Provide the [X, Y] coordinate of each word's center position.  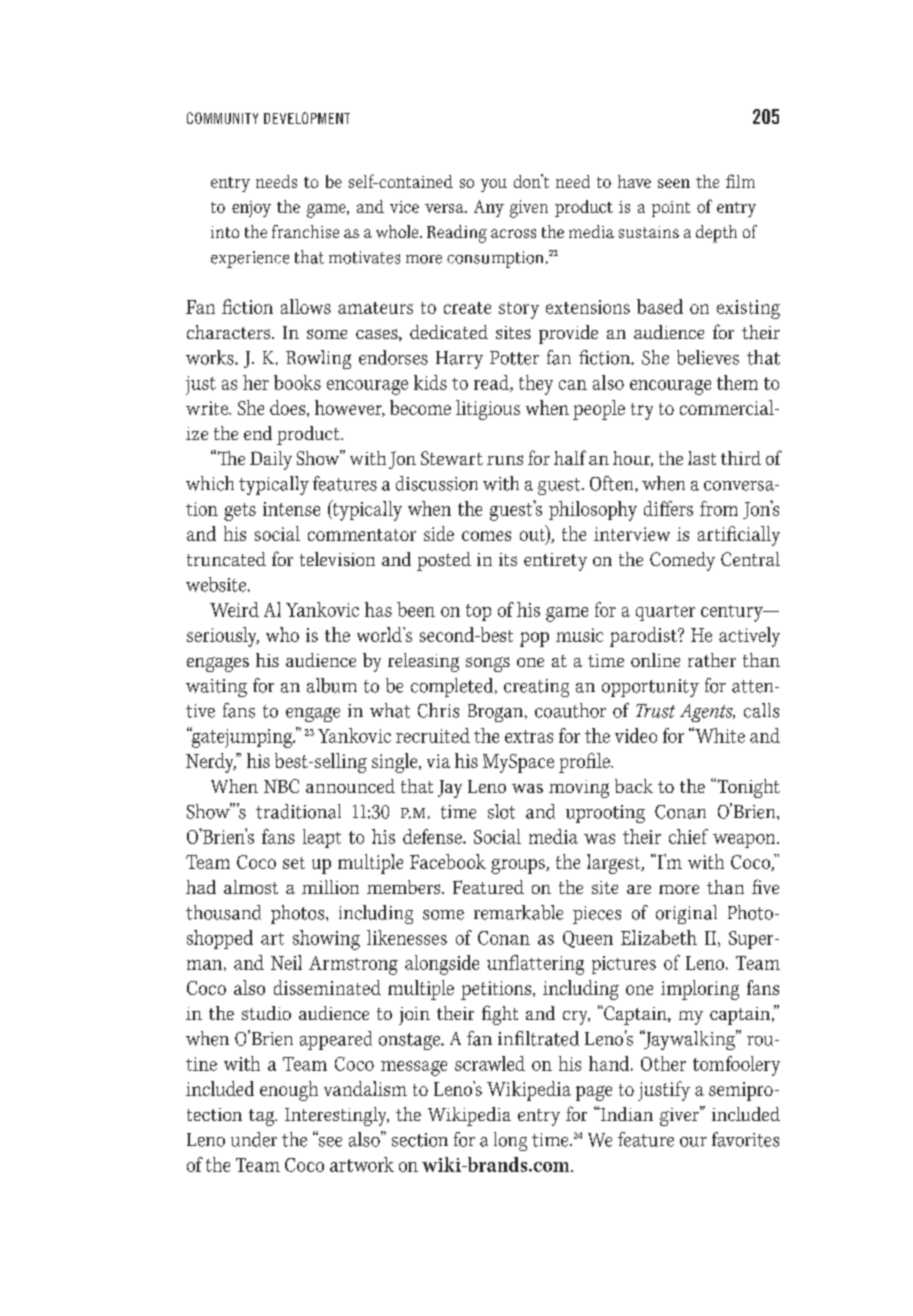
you [494, 185]
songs [488, 664]
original [686, 914]
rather [712, 660]
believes [708, 357]
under [254, 1139]
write [208, 408]
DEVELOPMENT [307, 118]
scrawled [490, 1063]
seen [674, 183]
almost [251, 887]
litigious [488, 410]
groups [519, 866]
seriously [223, 637]
